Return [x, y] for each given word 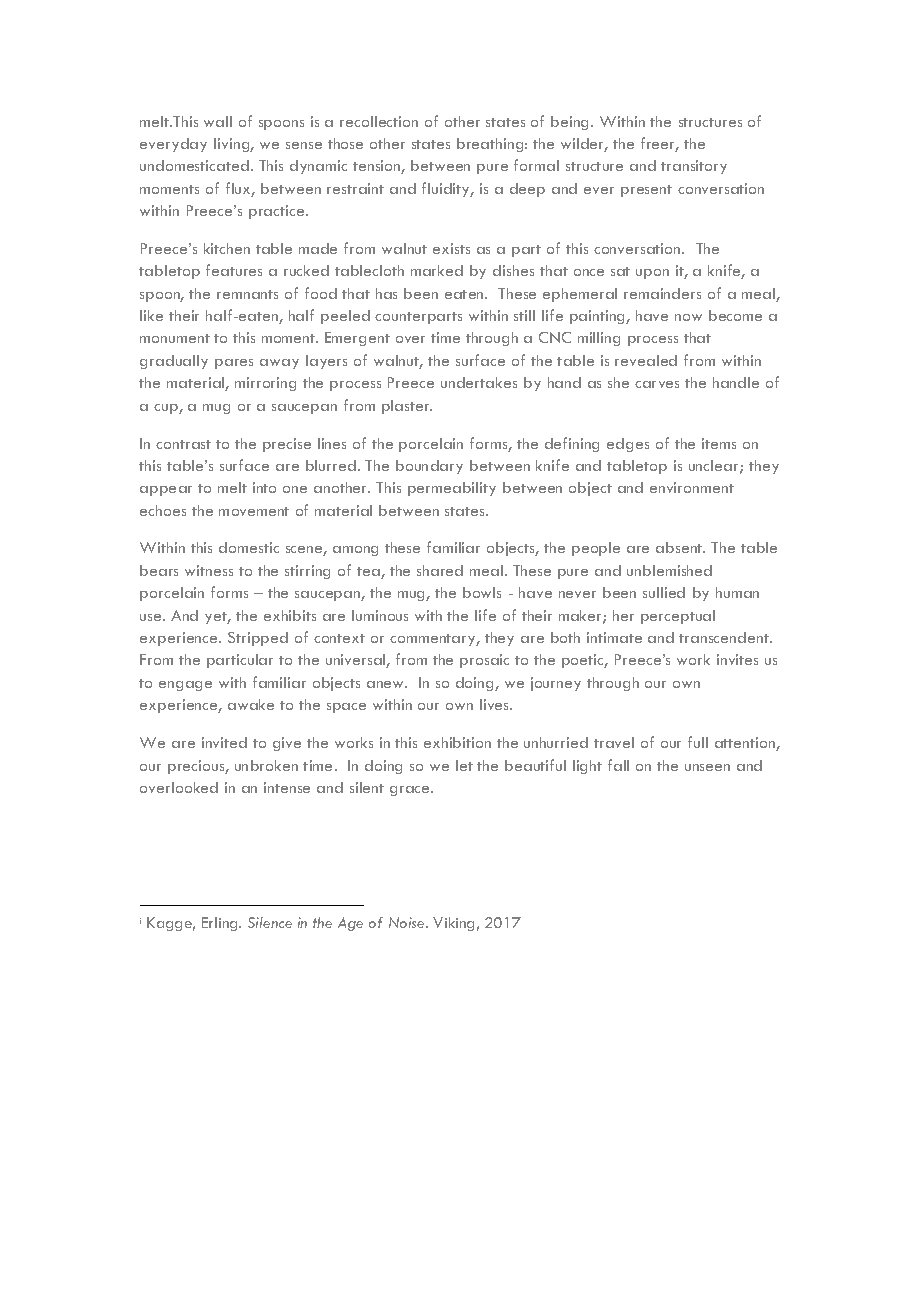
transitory [694, 167]
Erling [221, 924]
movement [254, 511]
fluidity [447, 189]
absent [680, 547]
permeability [452, 489]
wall [218, 121]
